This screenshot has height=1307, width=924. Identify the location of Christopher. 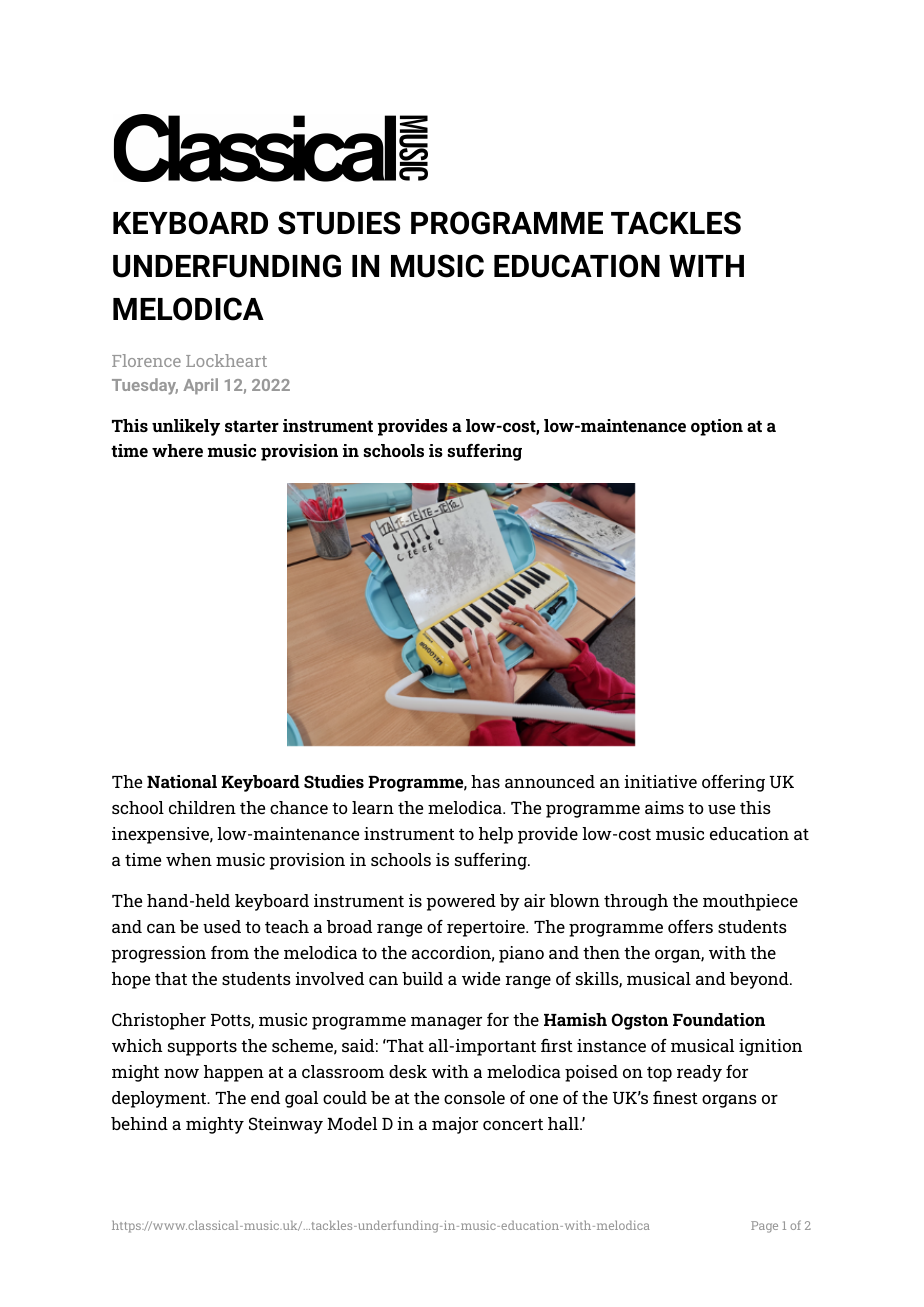
(159, 1021).
